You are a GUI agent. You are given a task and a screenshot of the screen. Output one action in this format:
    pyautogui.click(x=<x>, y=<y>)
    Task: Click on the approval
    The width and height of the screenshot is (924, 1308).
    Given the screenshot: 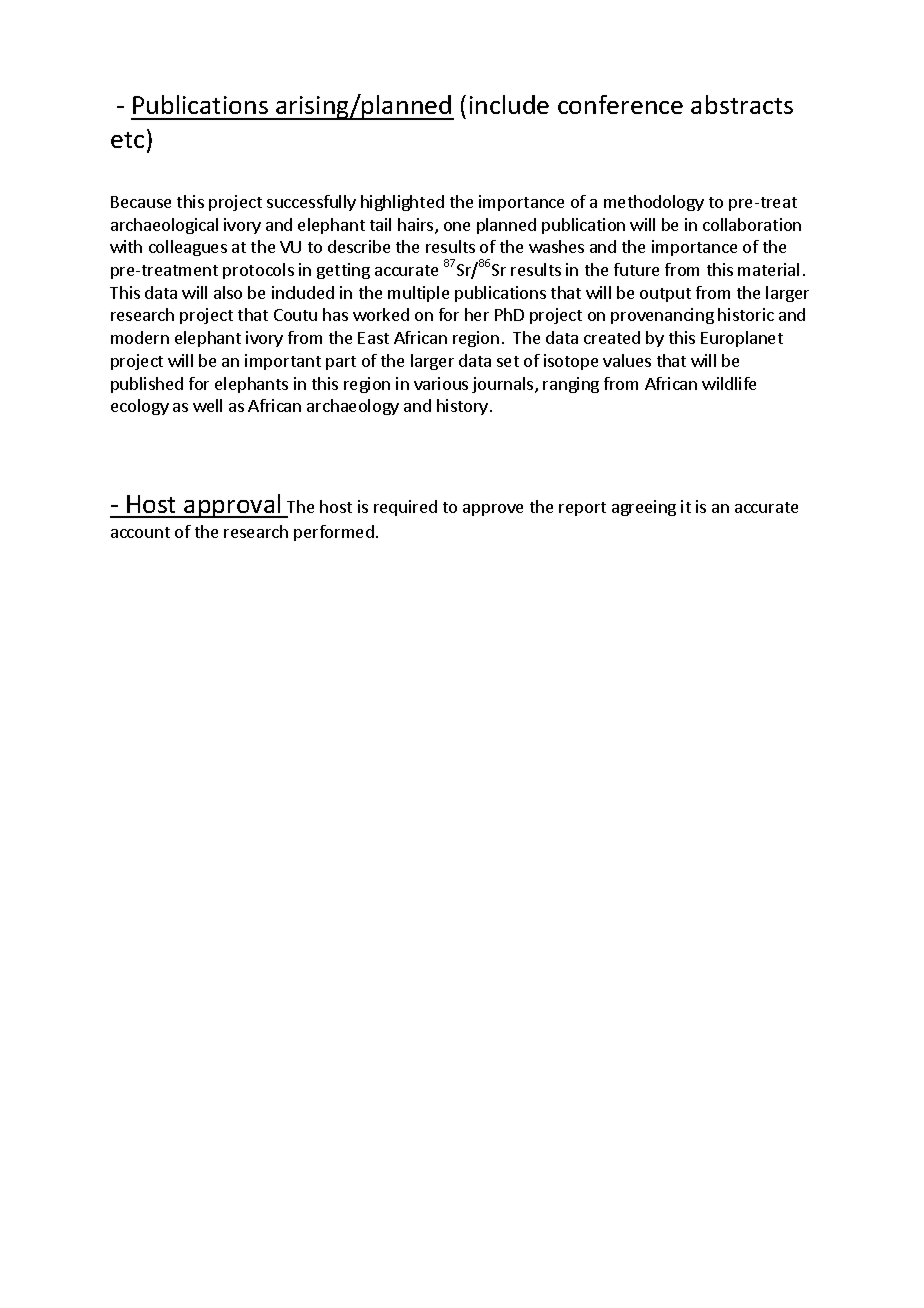 What is the action you would take?
    pyautogui.click(x=233, y=506)
